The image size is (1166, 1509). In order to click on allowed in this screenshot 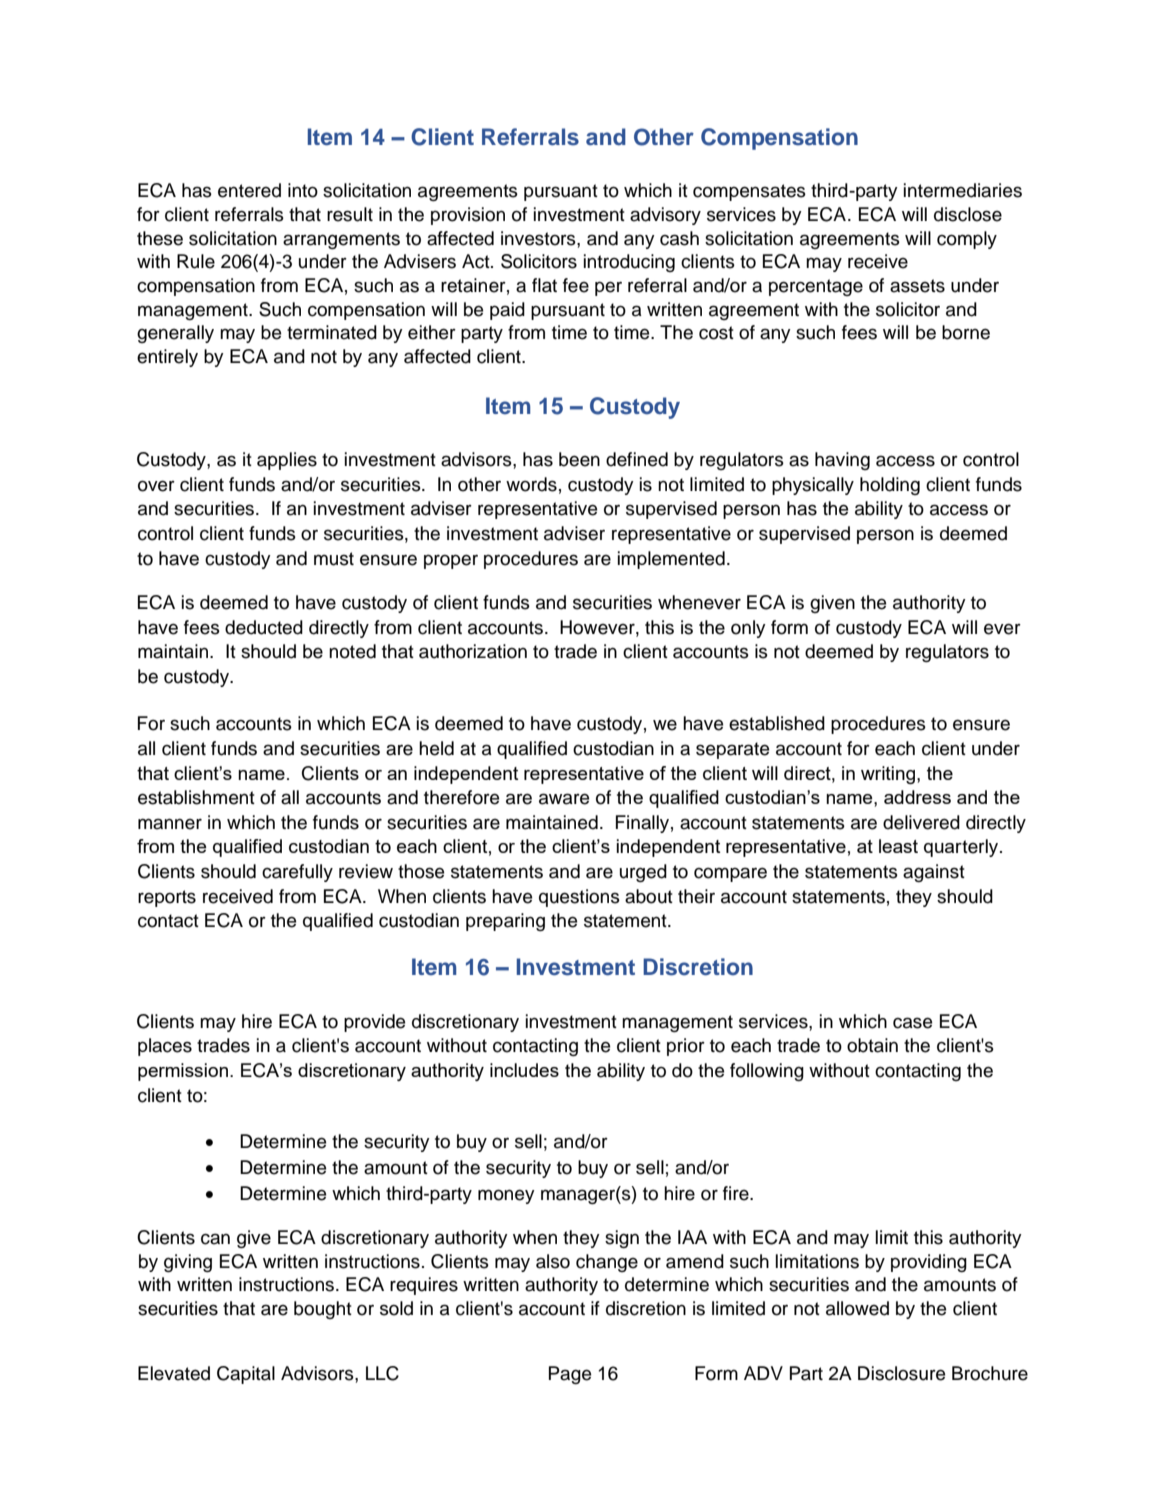, I will do `click(857, 1308)`.
